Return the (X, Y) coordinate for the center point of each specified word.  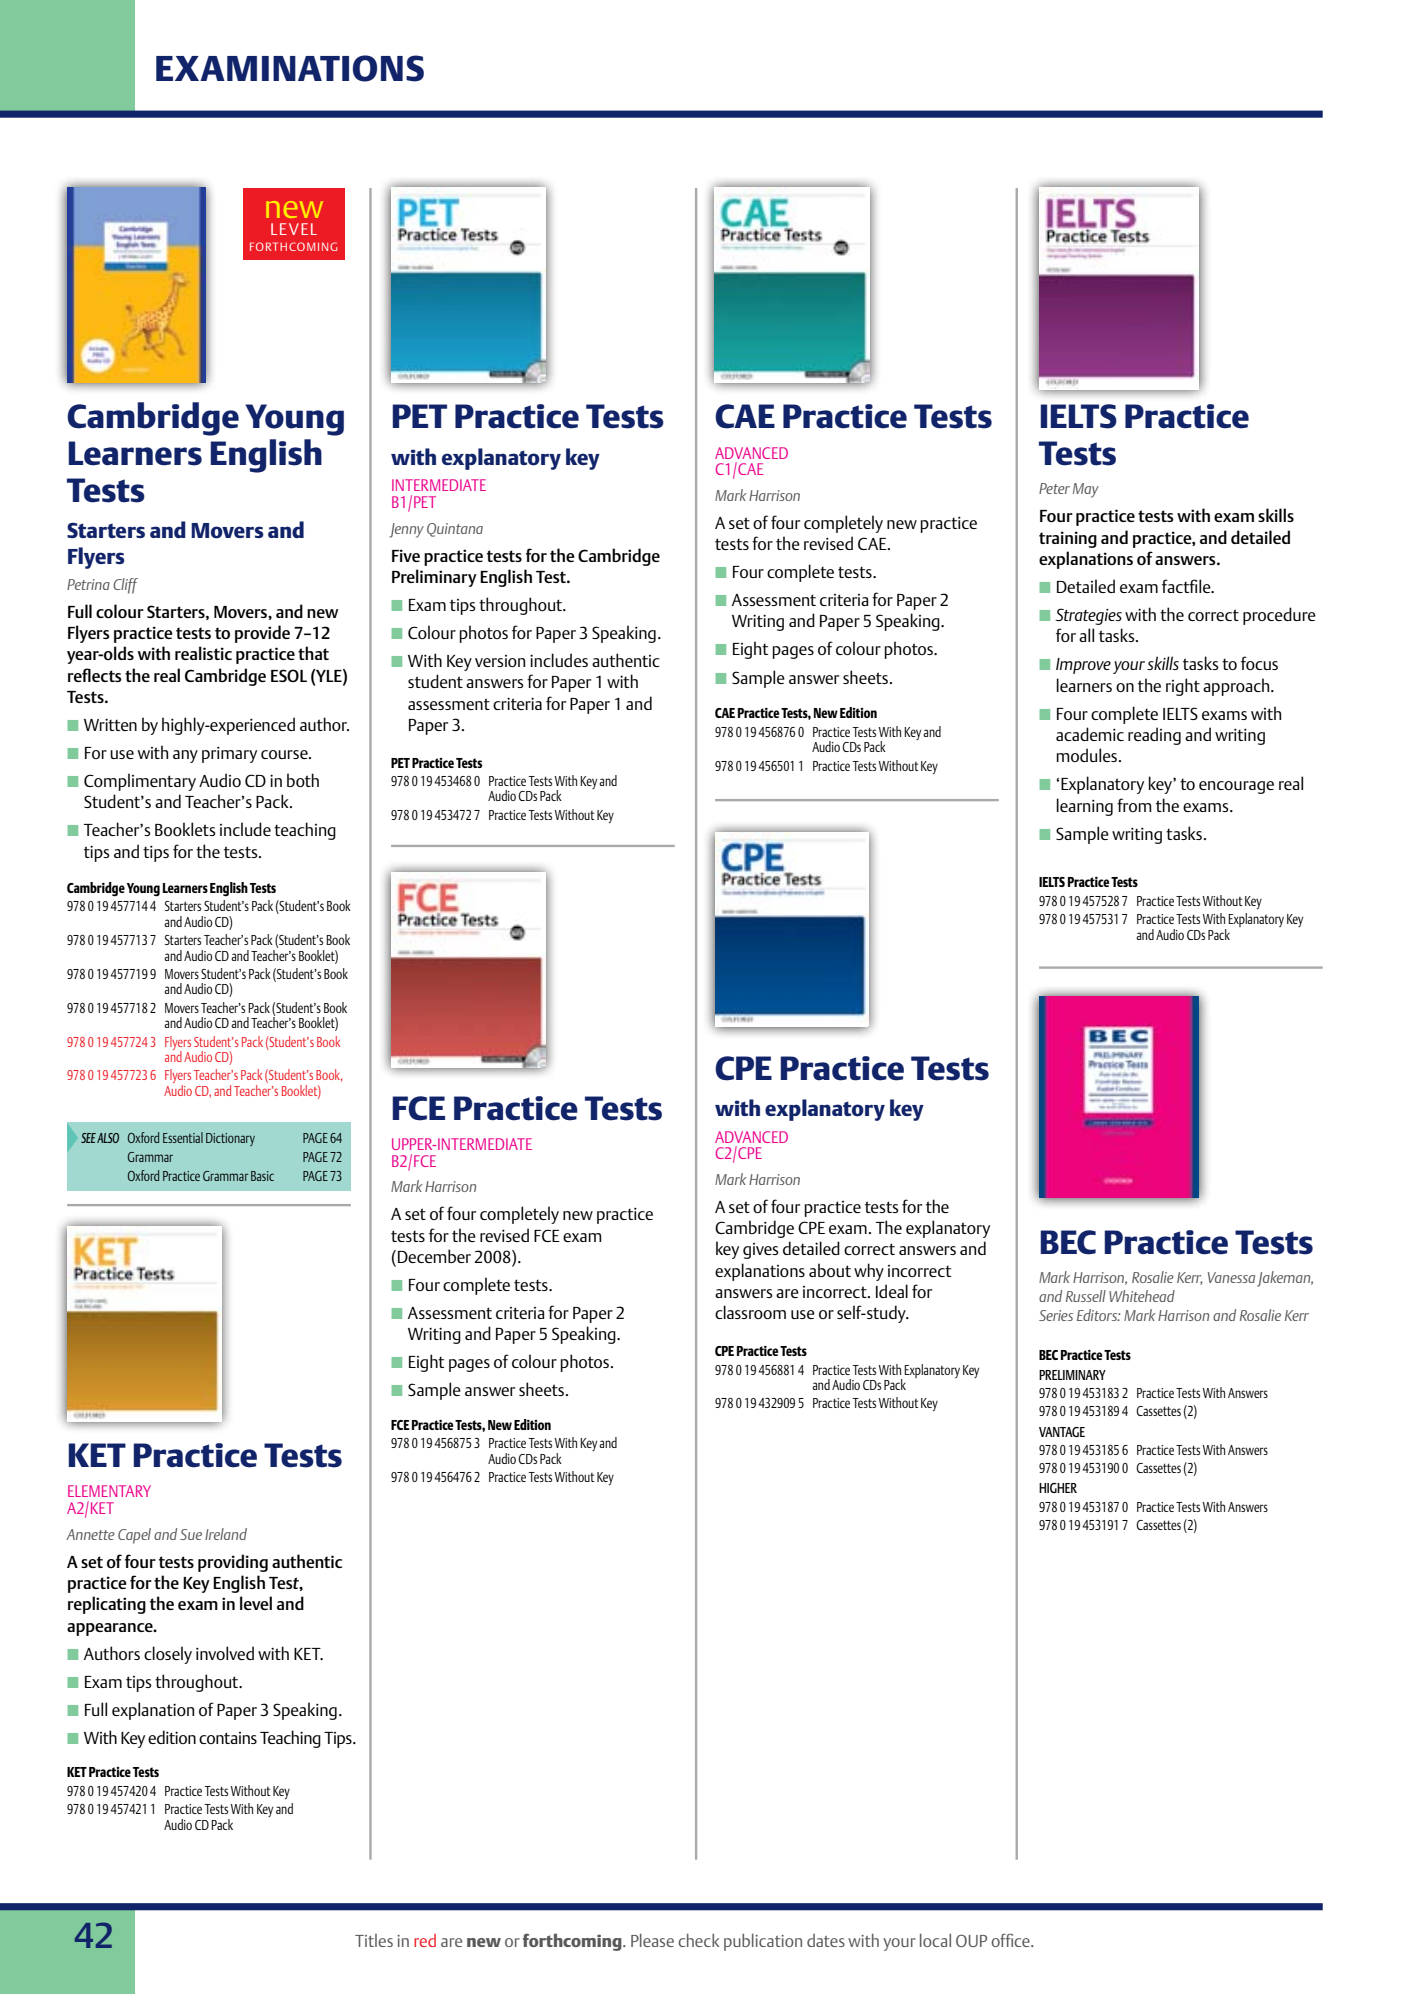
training (1068, 539)
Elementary (109, 1491)
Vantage (1062, 1432)
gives (761, 1251)
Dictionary (230, 1139)
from (1134, 805)
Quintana (455, 530)
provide (262, 634)
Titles (374, 1940)
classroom (750, 1312)
